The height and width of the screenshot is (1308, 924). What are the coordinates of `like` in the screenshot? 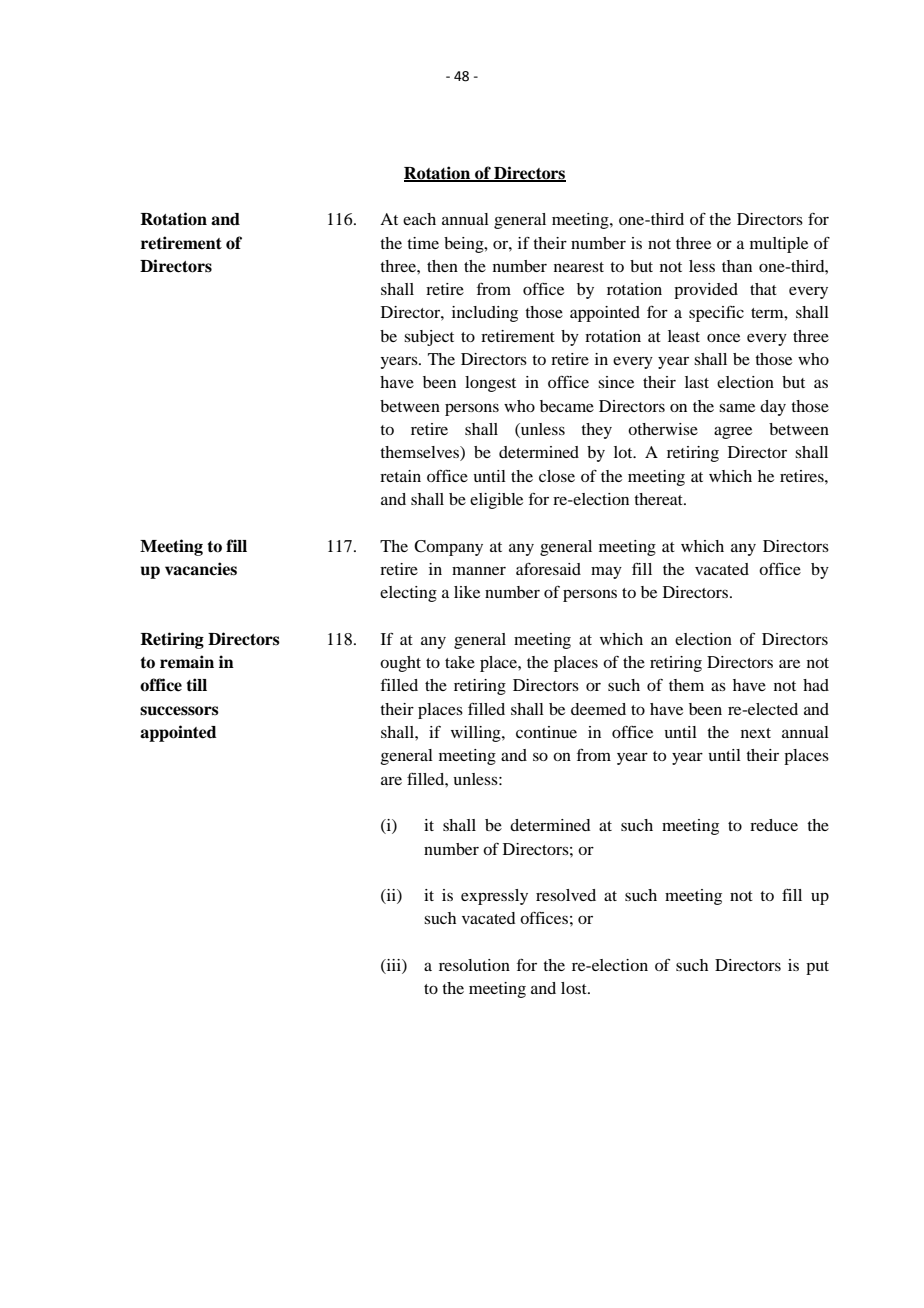 It's located at (467, 592).
